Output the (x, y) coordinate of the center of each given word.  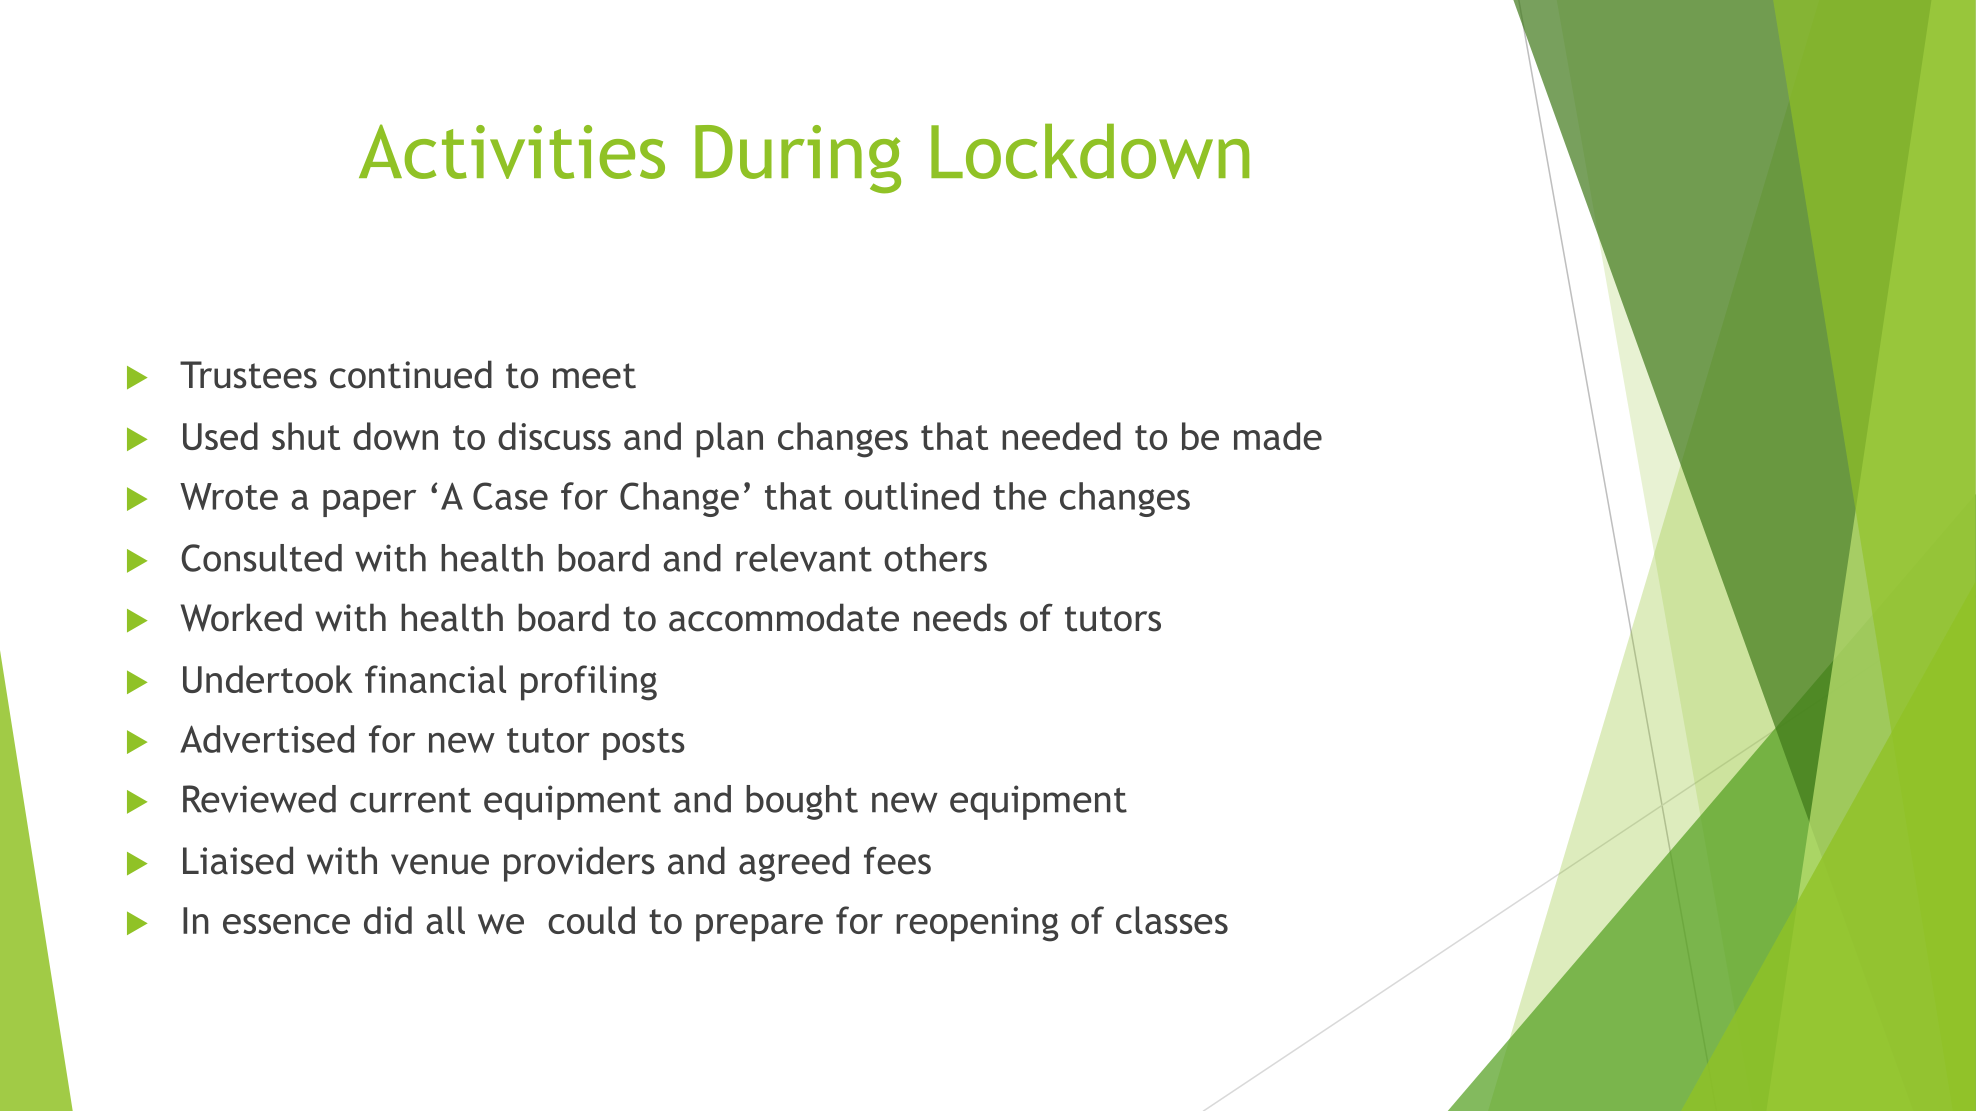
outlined (912, 496)
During (798, 159)
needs (960, 617)
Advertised (267, 739)
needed (1061, 436)
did (388, 920)
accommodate (784, 617)
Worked (241, 617)
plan (729, 440)
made (1278, 436)
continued (411, 374)
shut (306, 436)
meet (594, 376)
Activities (512, 151)
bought (802, 802)
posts (644, 744)
